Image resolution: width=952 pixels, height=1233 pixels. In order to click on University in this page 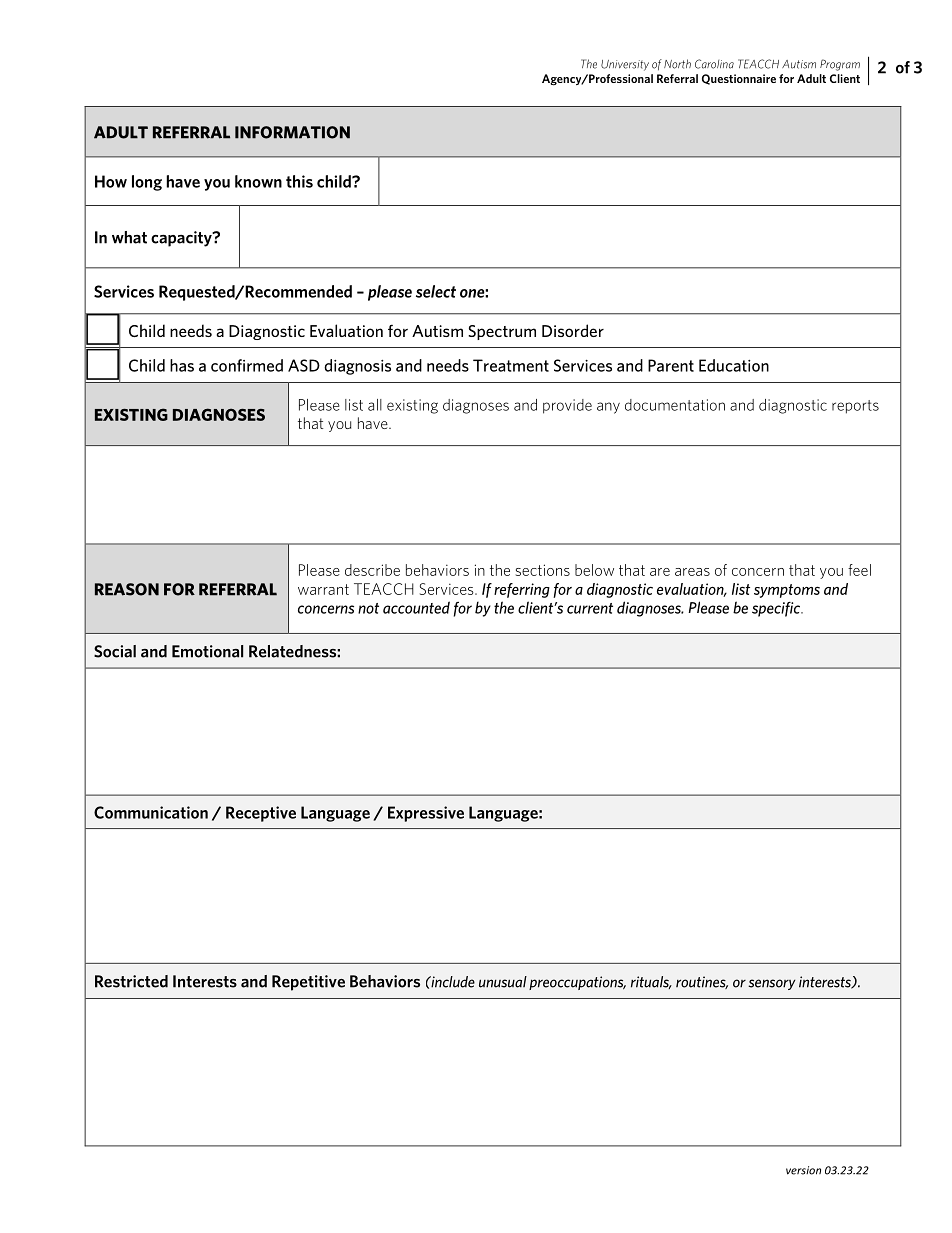, I will do `click(625, 65)`.
